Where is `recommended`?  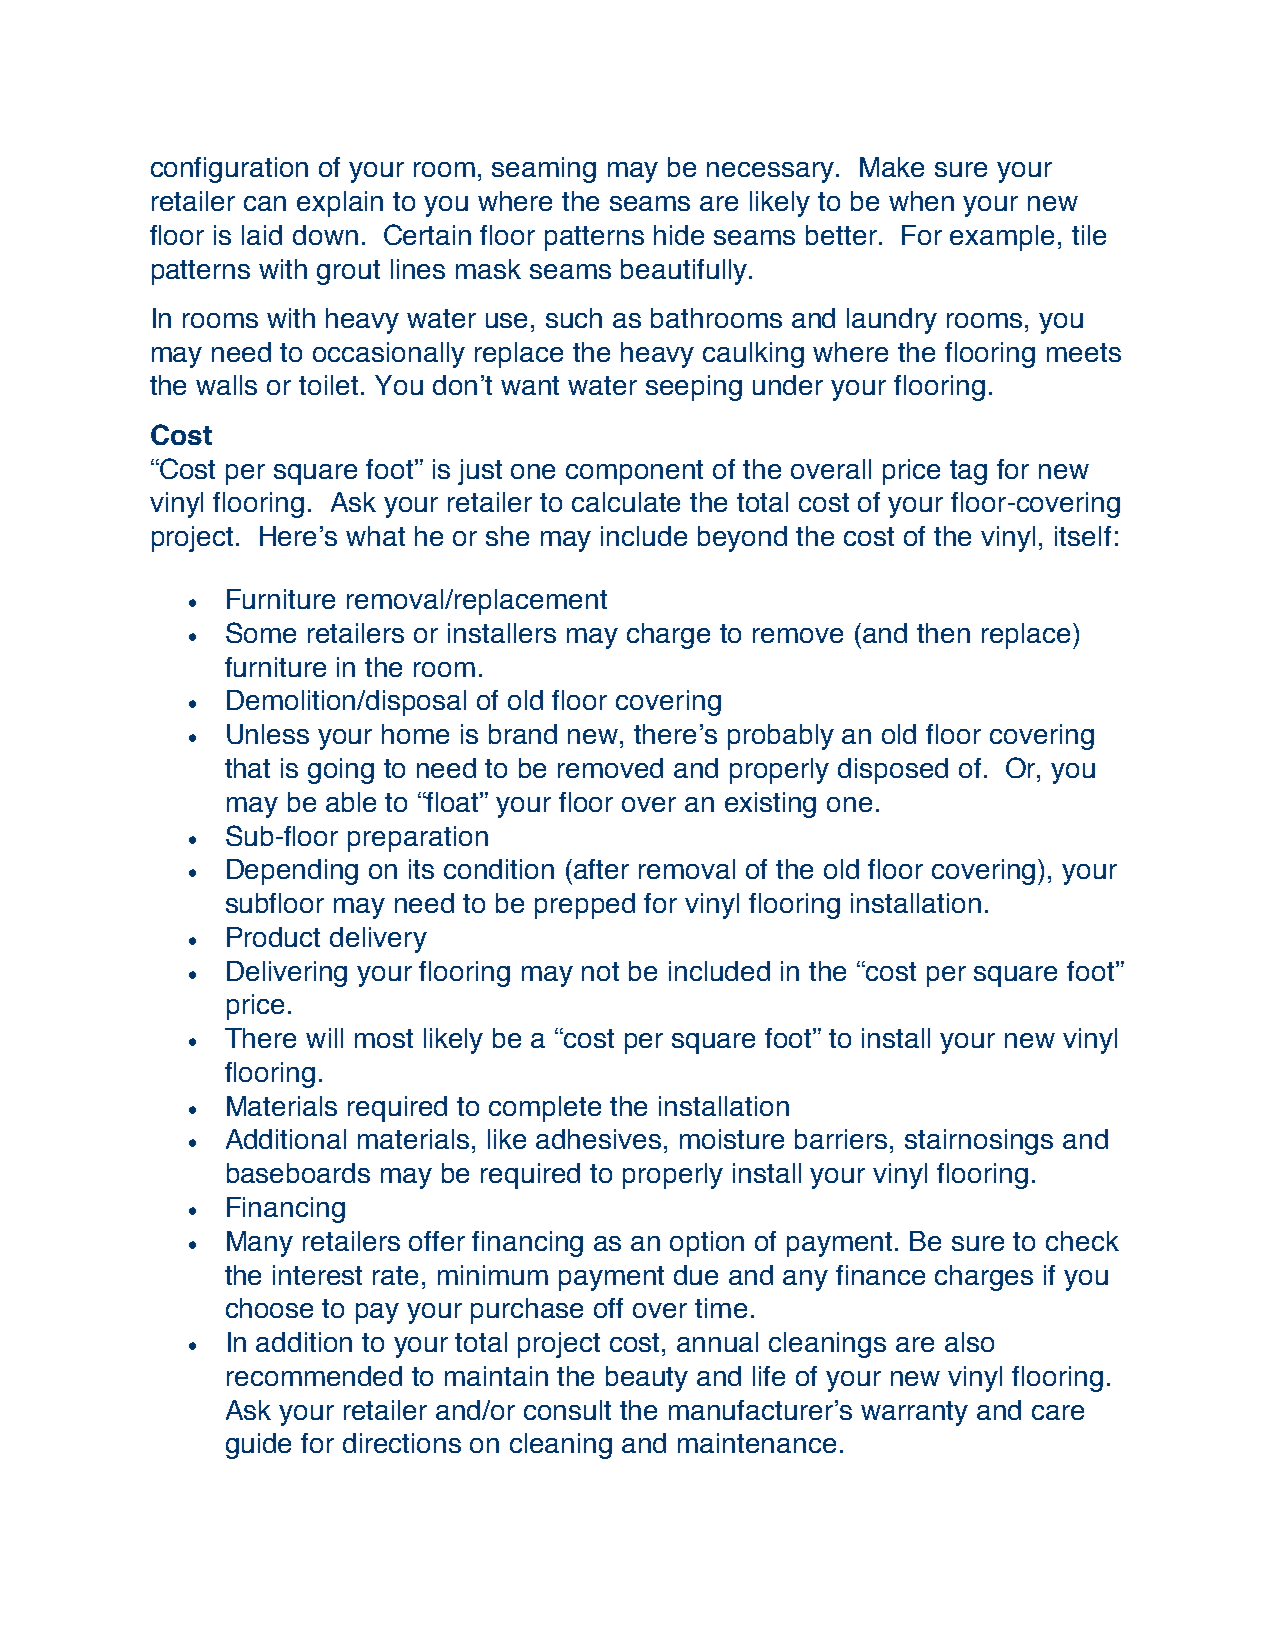
recommended is located at coordinates (314, 1376).
